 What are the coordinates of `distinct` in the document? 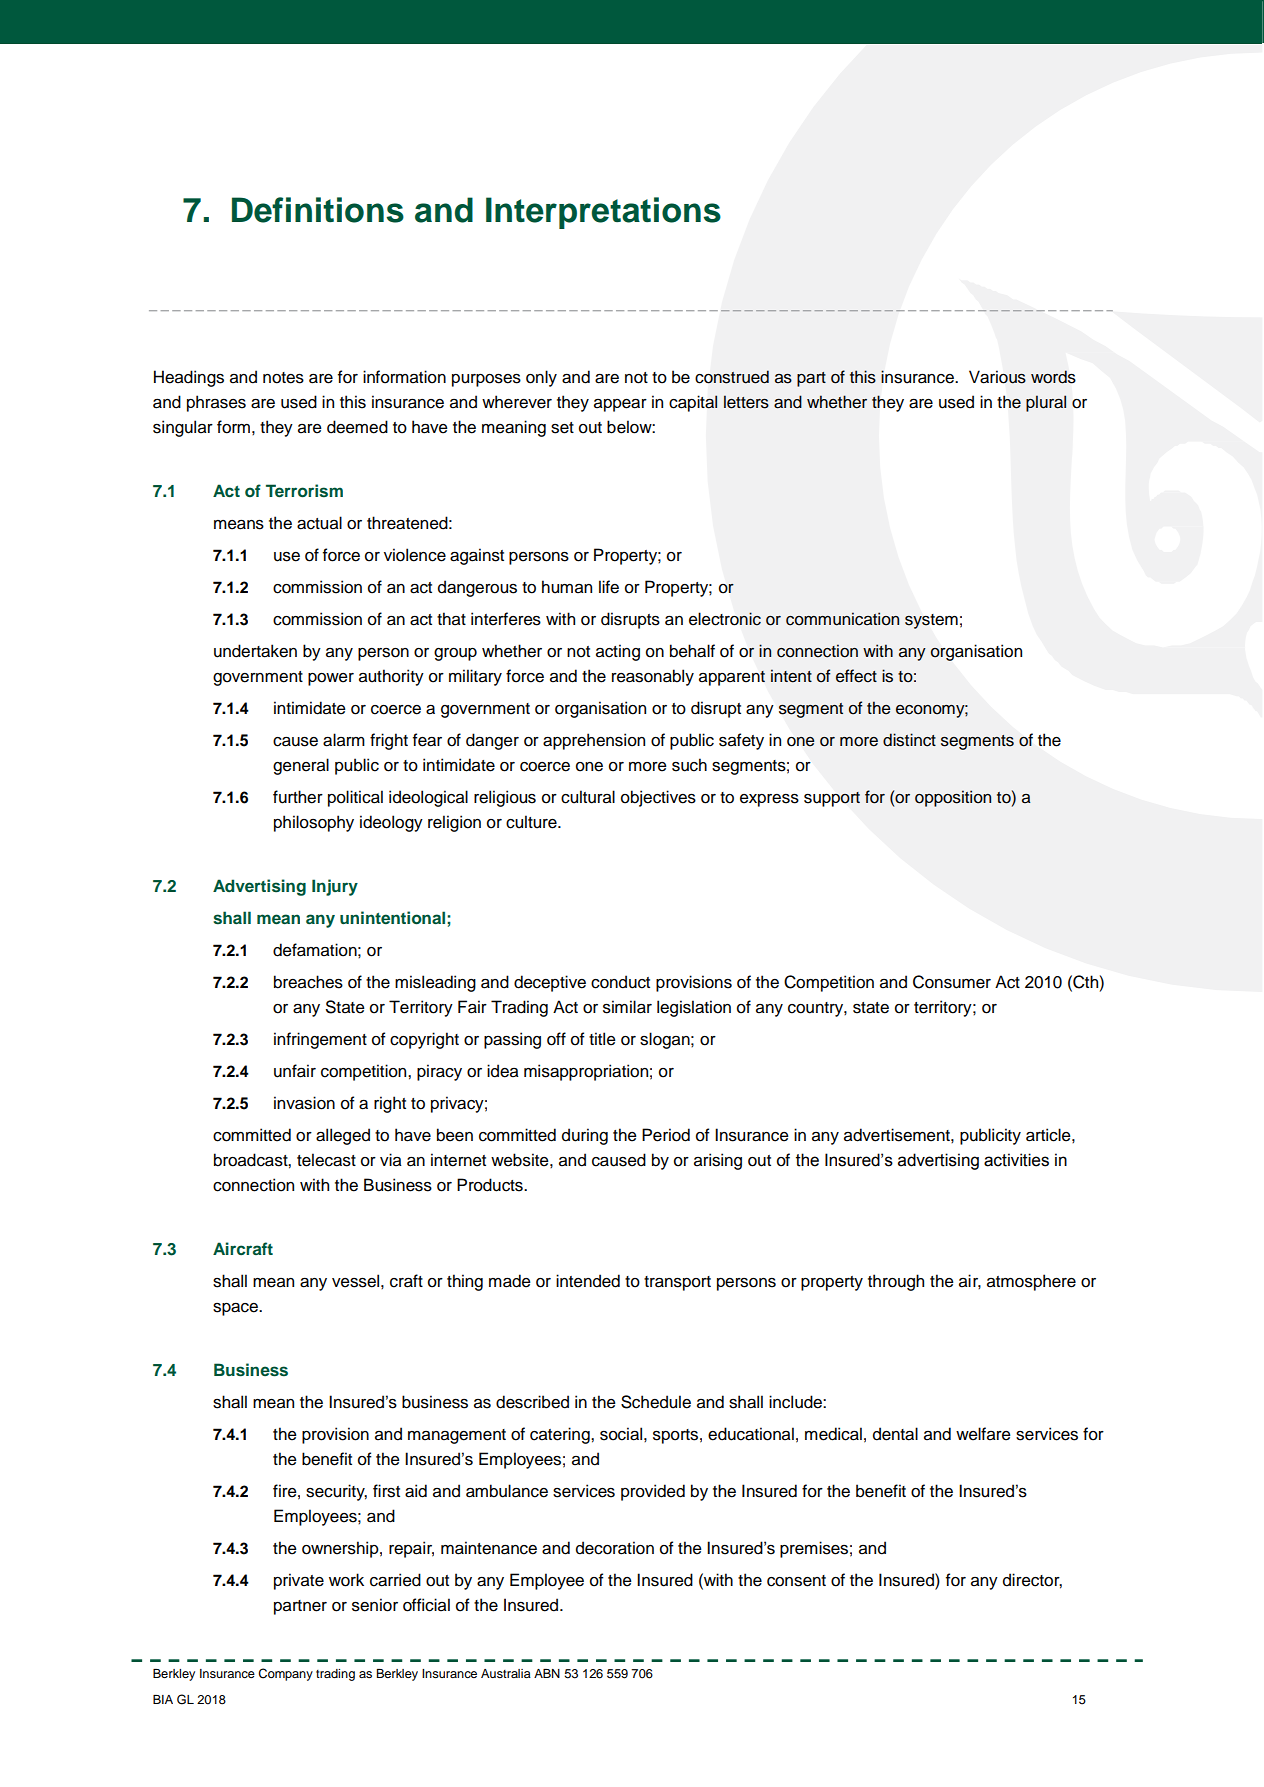 It's located at (909, 740).
